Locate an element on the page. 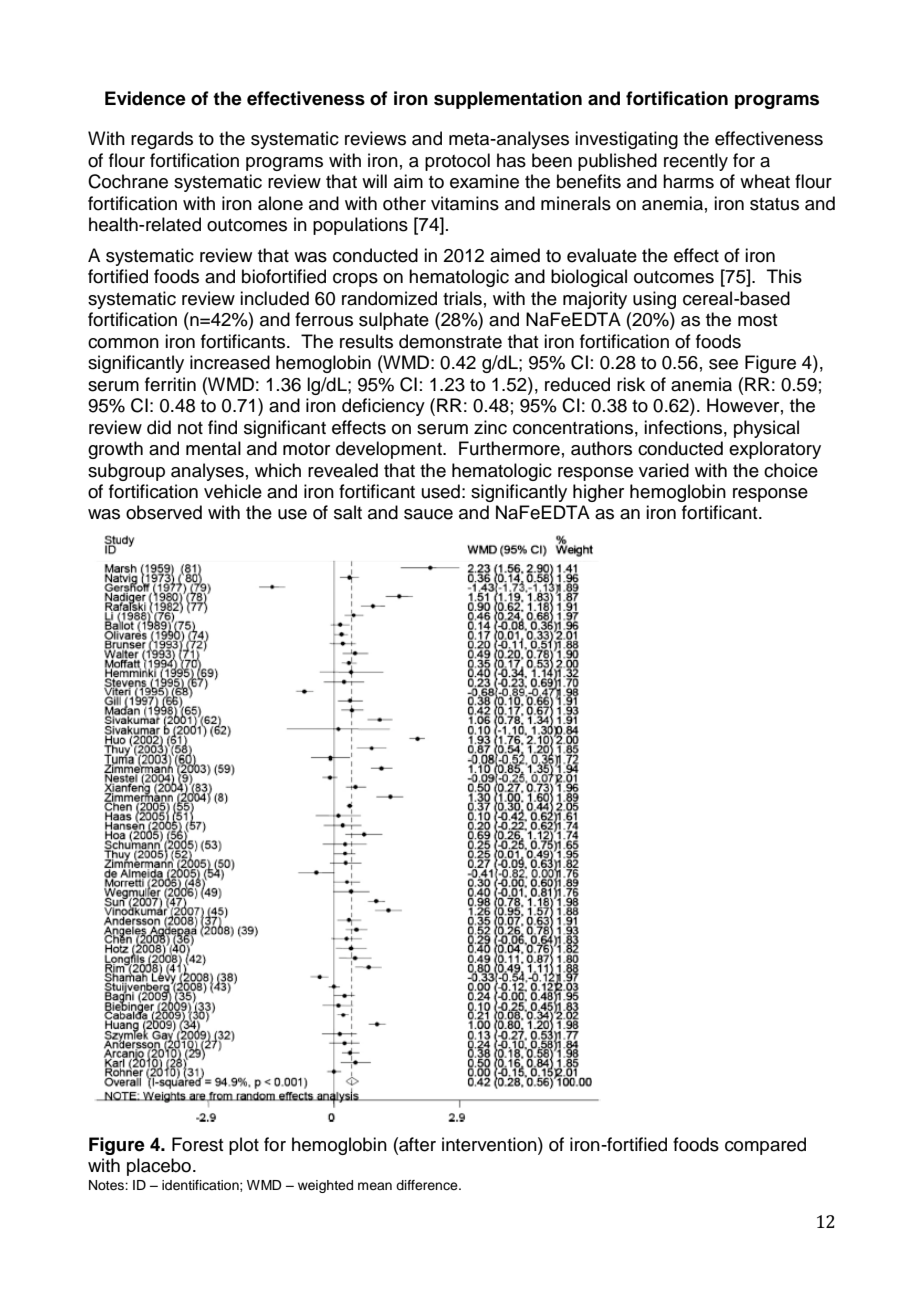 This page has height=1309, width=924. sauce is located at coordinates (428, 514).
